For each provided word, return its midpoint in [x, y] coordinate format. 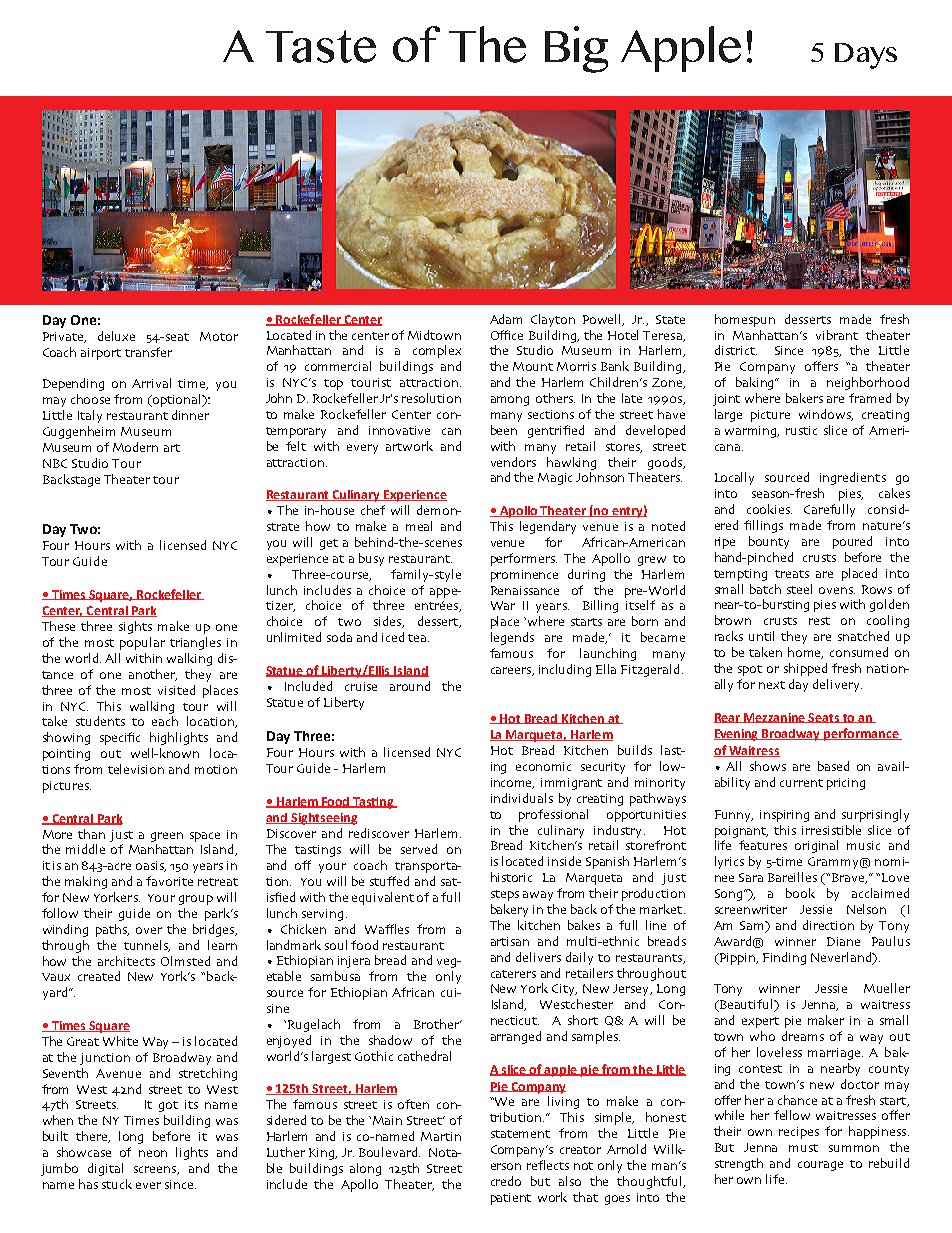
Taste [321, 46]
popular [142, 643]
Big [576, 49]
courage [820, 1166]
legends [512, 638]
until [761, 636]
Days [866, 56]
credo [506, 1181]
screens [156, 1170]
